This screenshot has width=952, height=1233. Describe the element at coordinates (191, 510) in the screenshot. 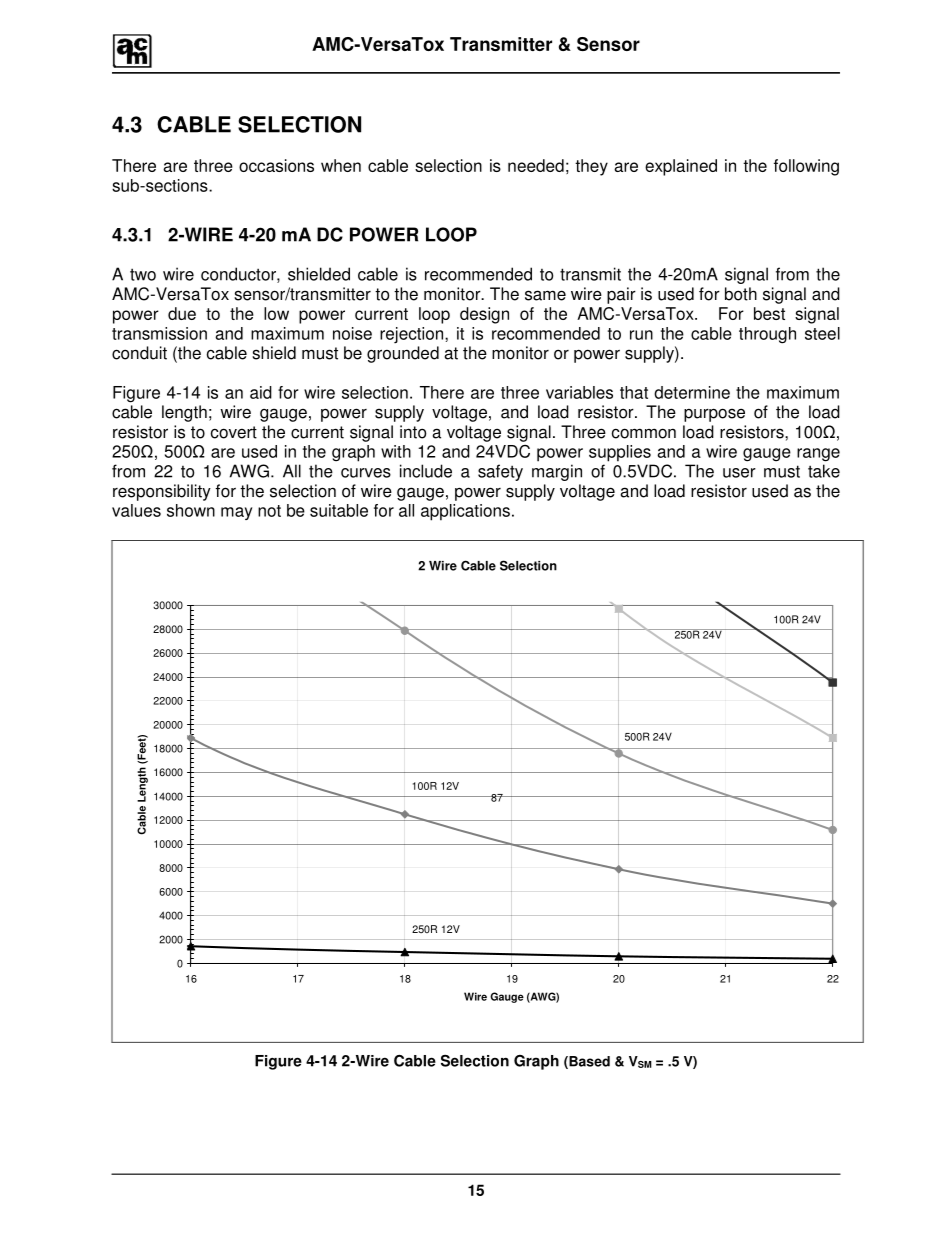

I see `shown` at that location.
